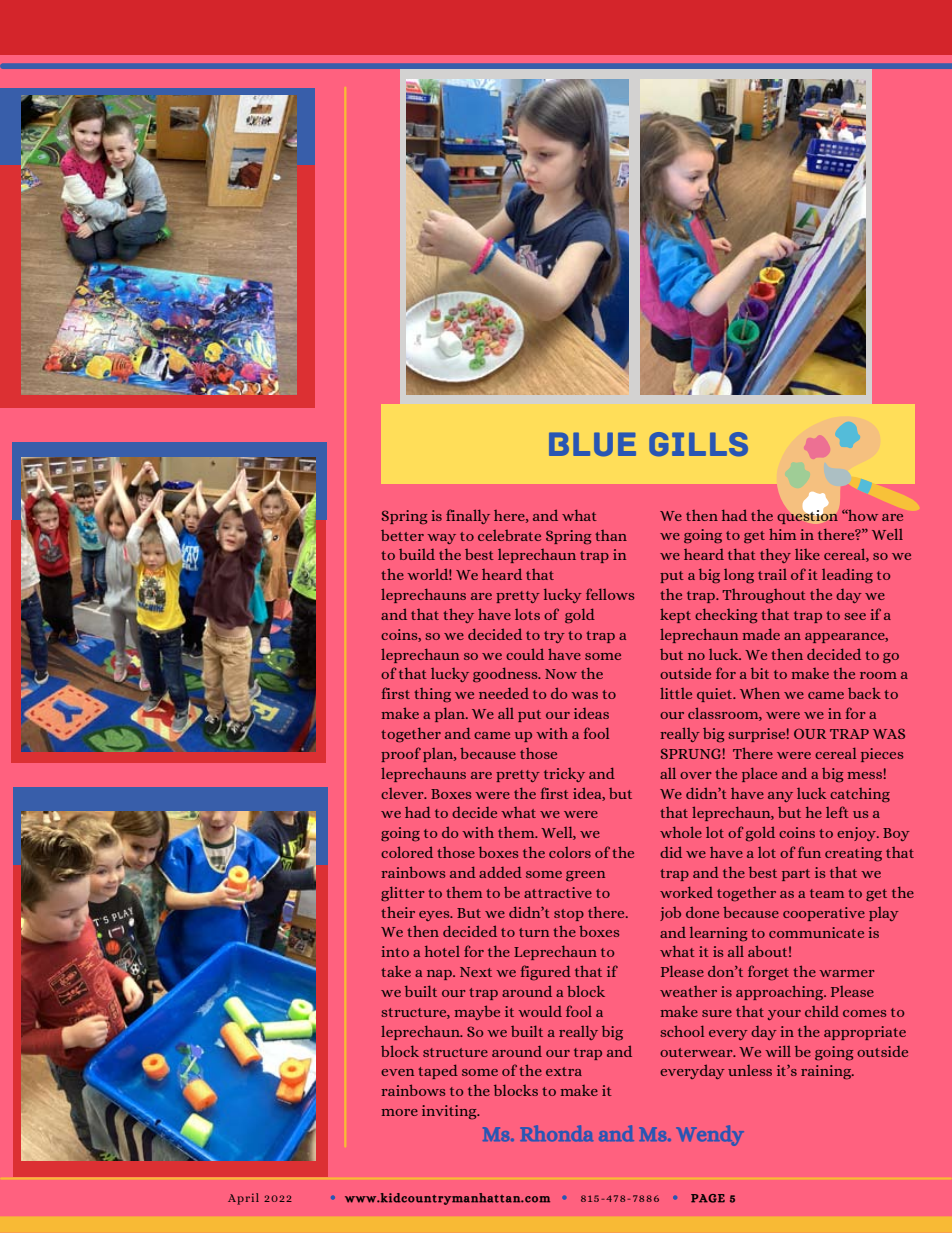 The height and width of the screenshot is (1233, 952). Describe the element at coordinates (432, 695) in the screenshot. I see `thing` at that location.
